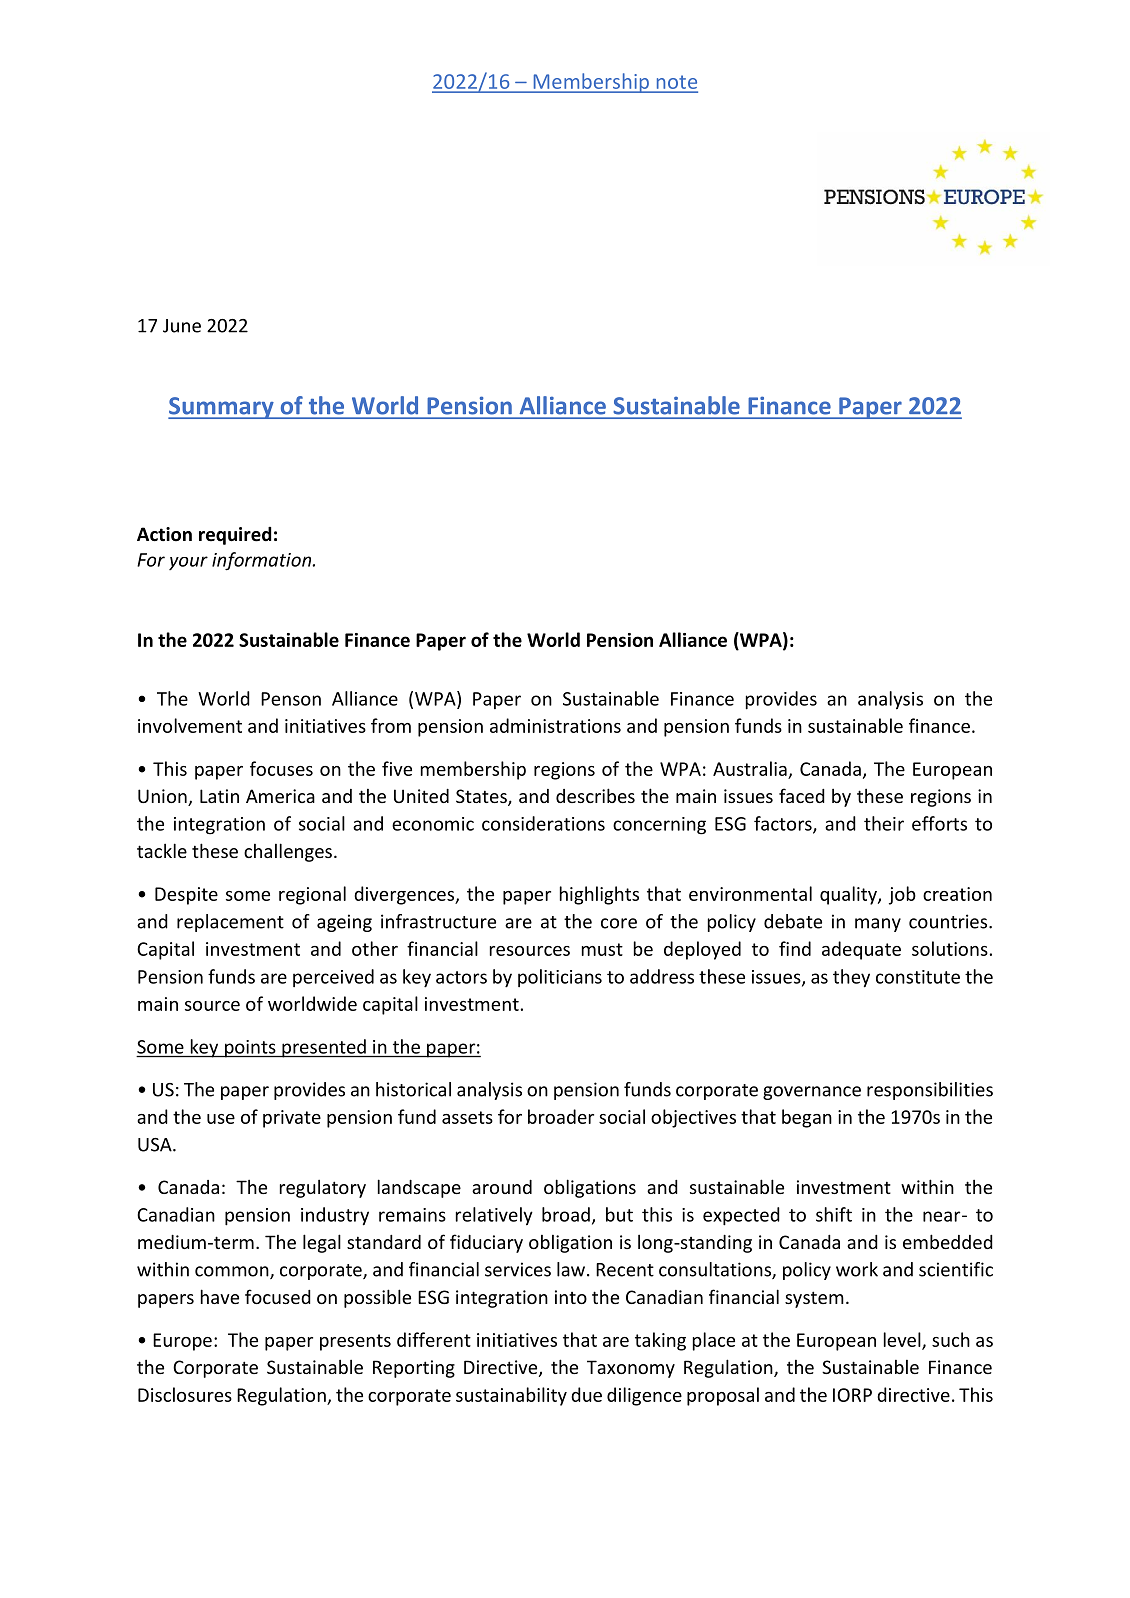  What do you see at coordinates (802, 795) in the screenshot?
I see `faced` at bounding box center [802, 795].
